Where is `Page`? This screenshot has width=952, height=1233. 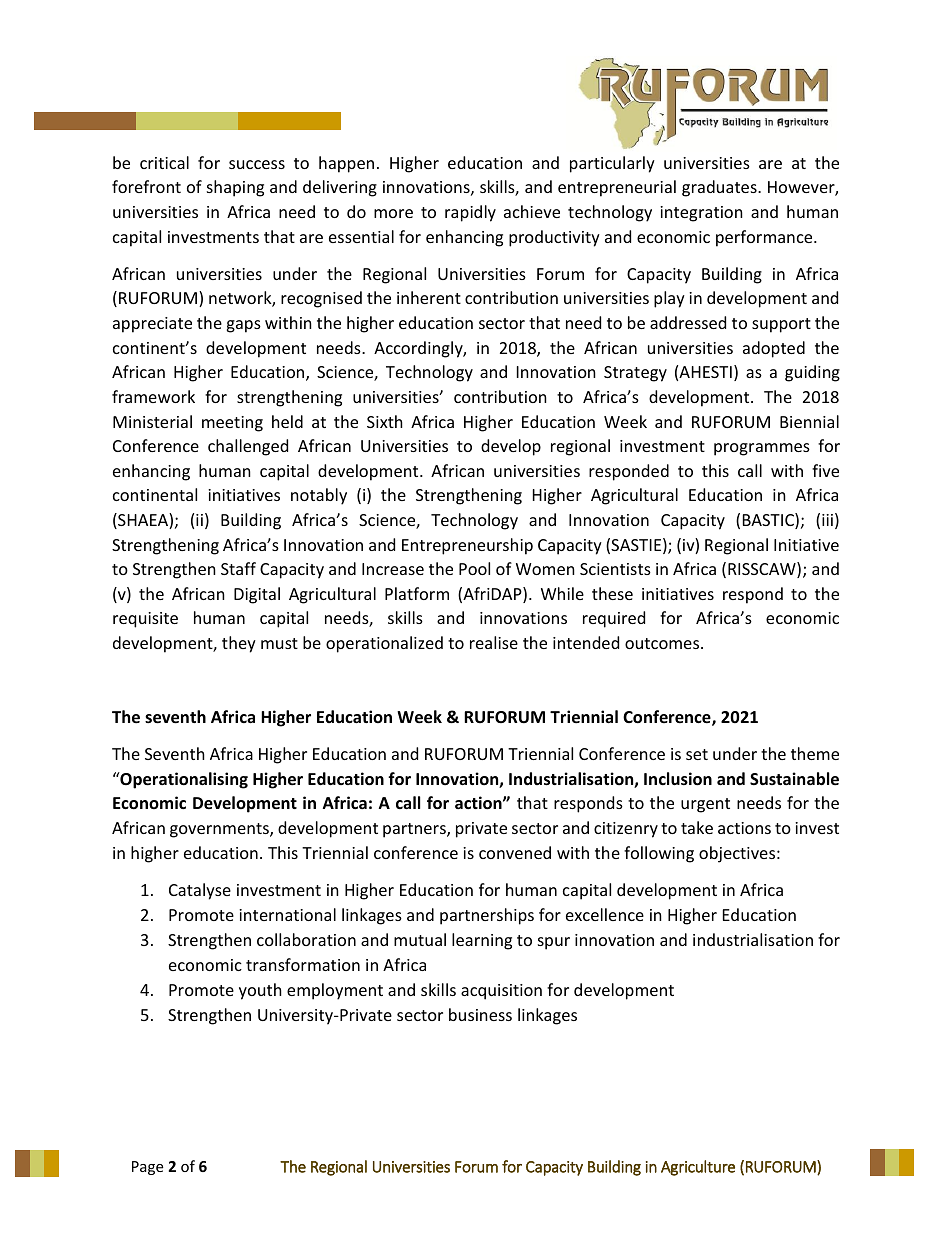
Page is located at coordinates (147, 1168).
